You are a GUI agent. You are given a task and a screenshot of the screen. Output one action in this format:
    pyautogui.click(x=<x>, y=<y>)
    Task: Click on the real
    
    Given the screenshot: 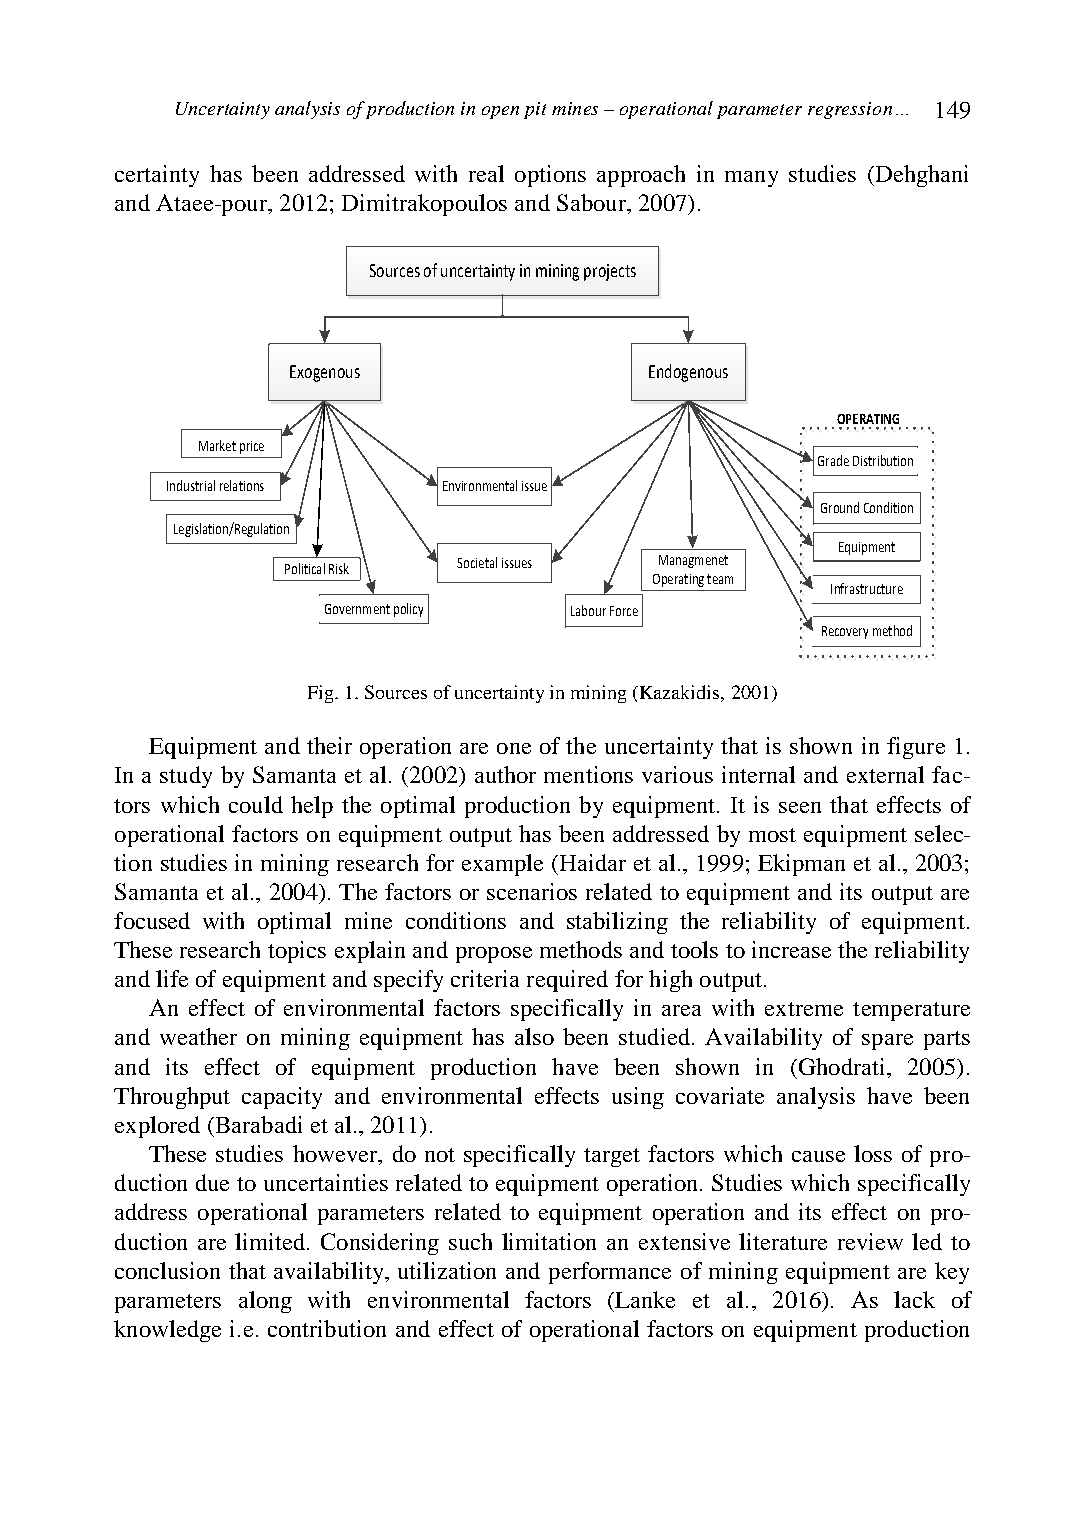 What is the action you would take?
    pyautogui.click(x=486, y=173)
